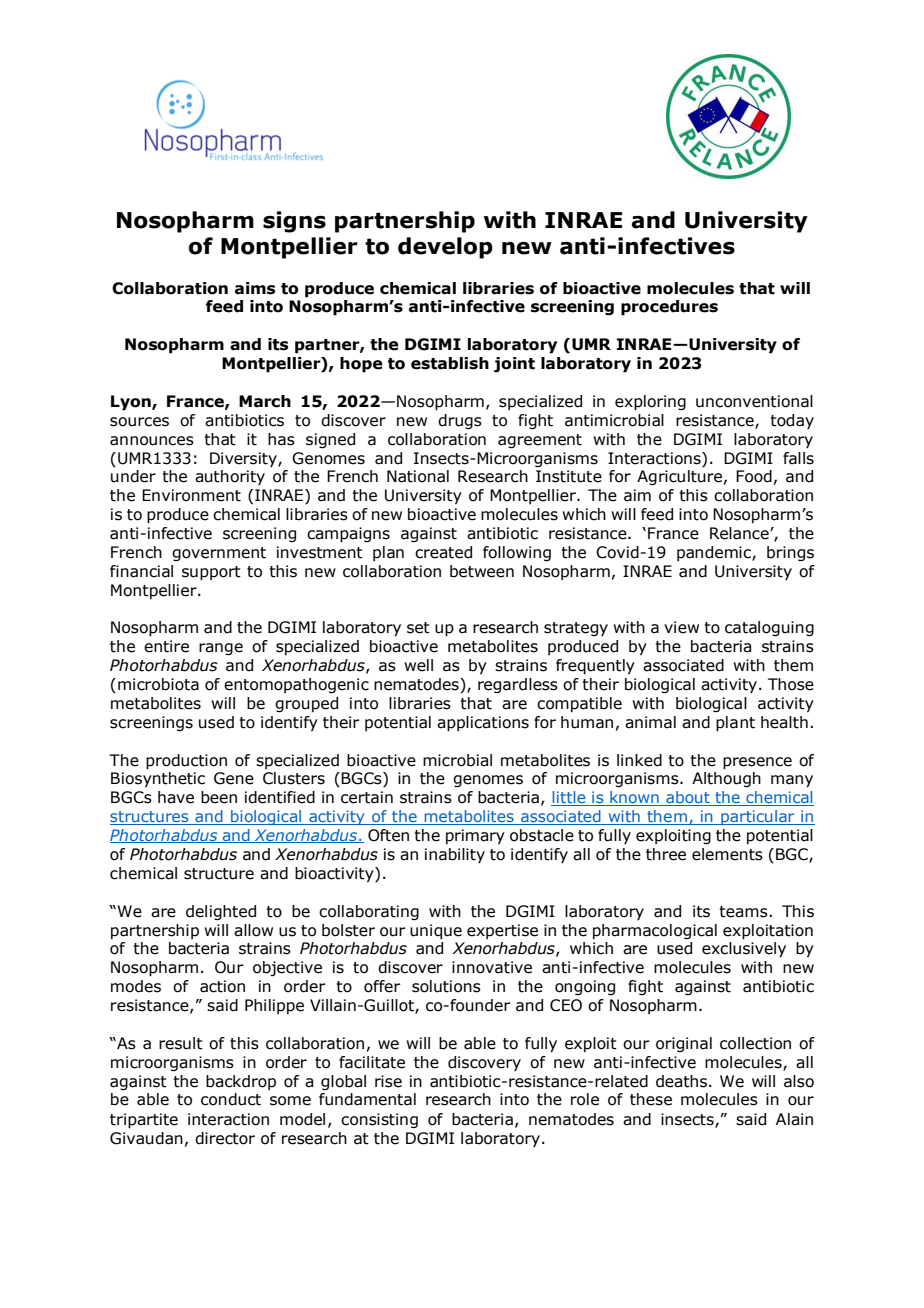  What do you see at coordinates (255, 288) in the image?
I see `aims` at bounding box center [255, 288].
